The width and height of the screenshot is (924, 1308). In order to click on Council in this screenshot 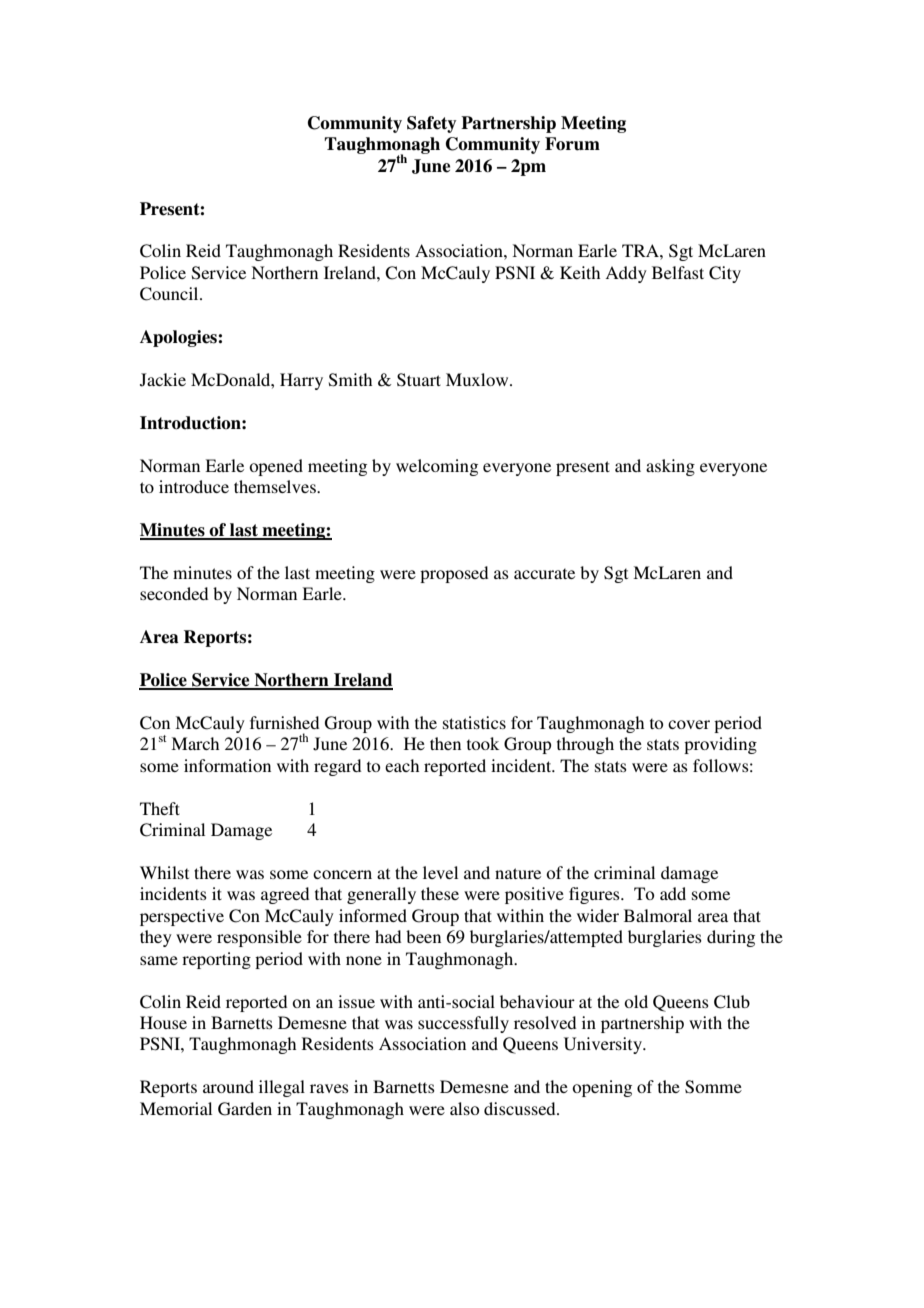, I will do `click(170, 294)`.
